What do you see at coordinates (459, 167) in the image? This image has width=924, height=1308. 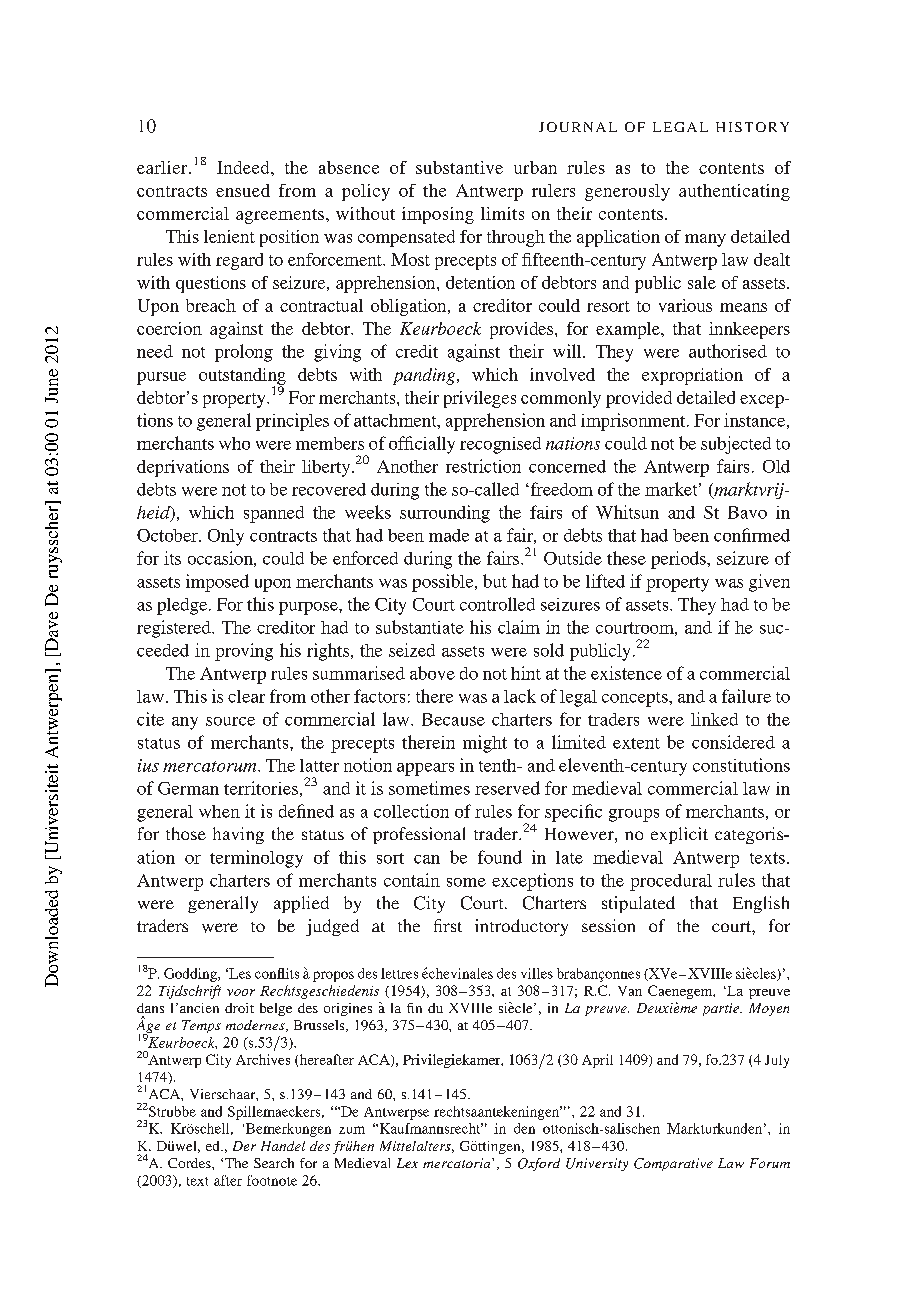 I see `substantive` at bounding box center [459, 167].
